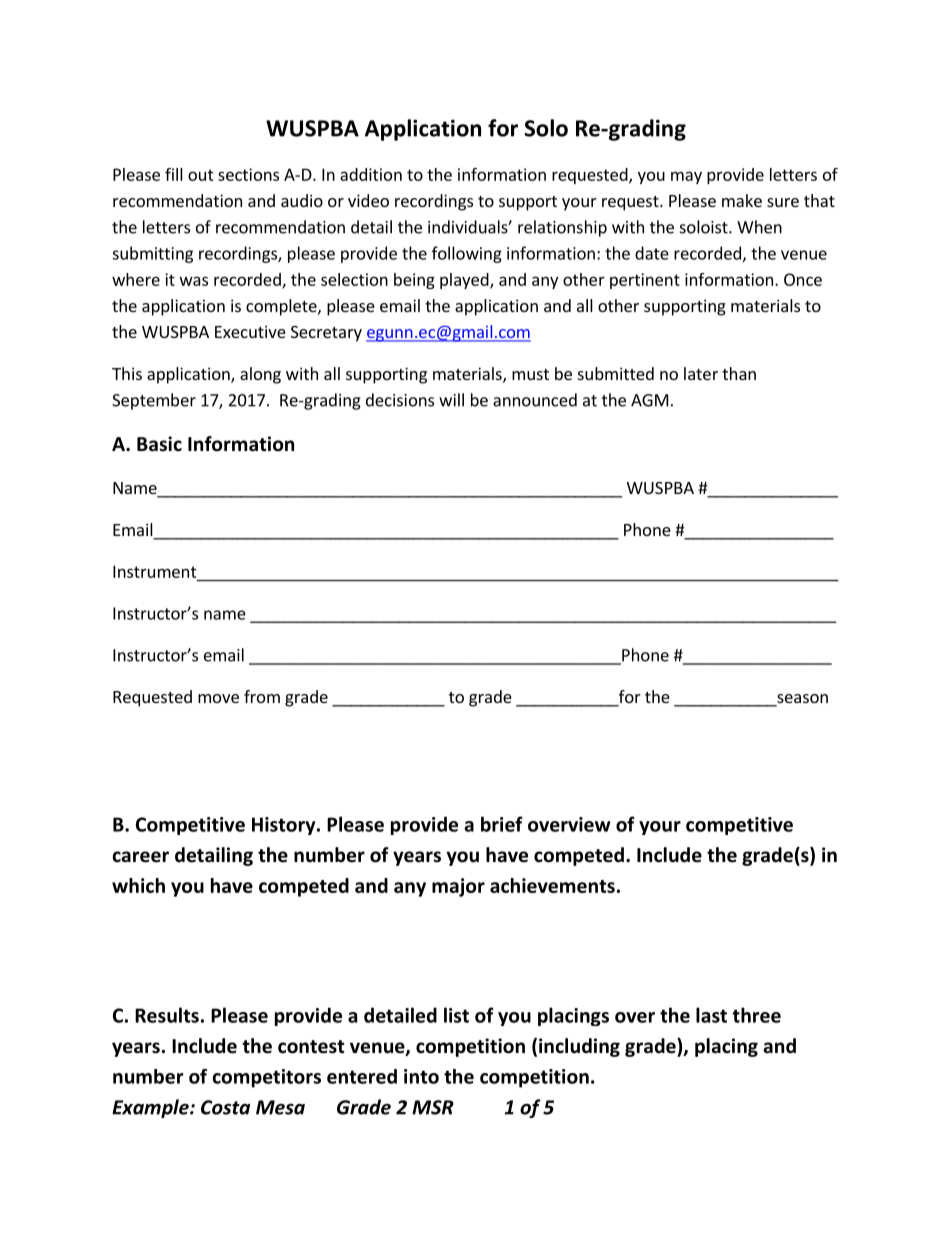 The width and height of the page is (952, 1233). I want to click on than, so click(739, 373).
